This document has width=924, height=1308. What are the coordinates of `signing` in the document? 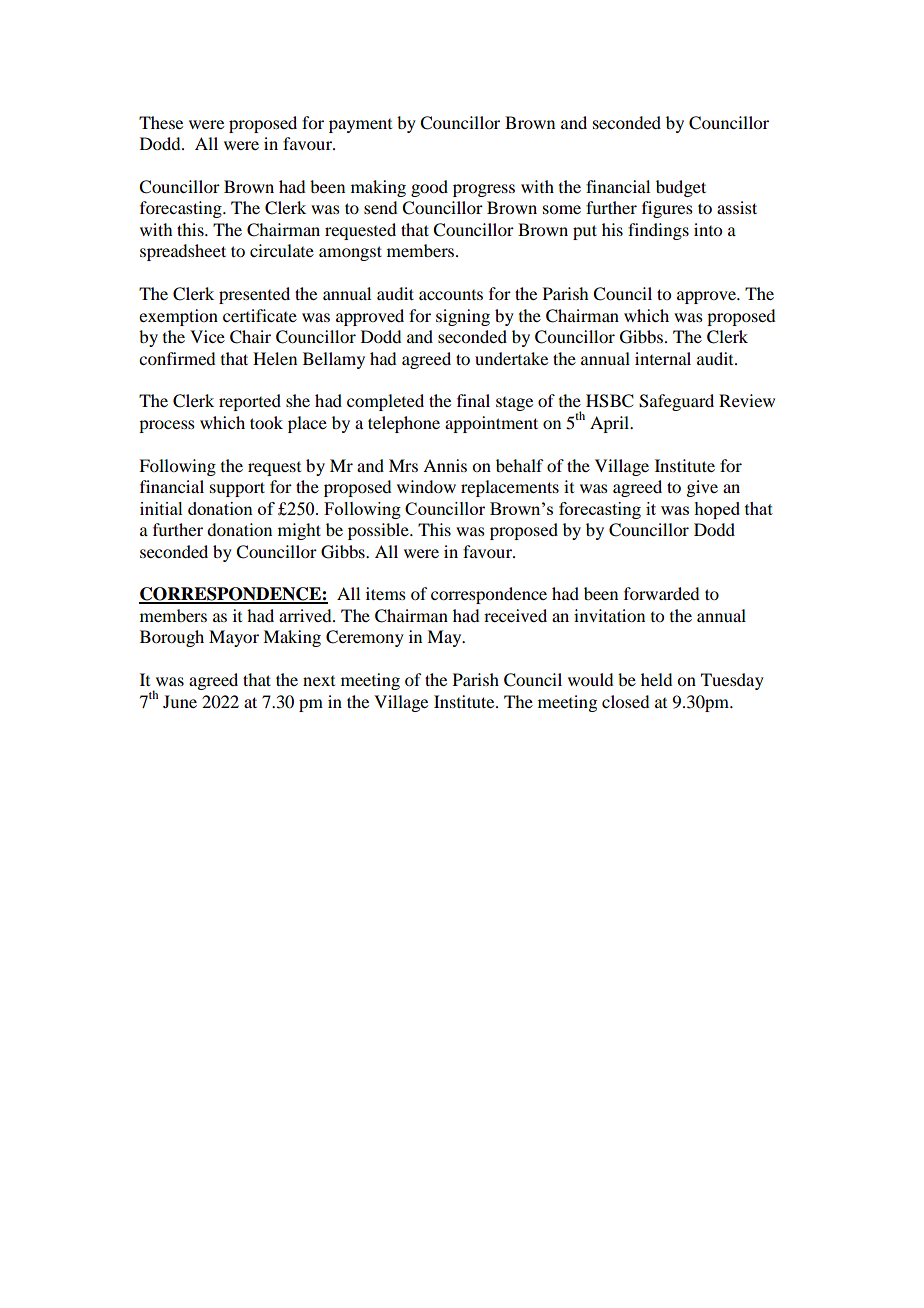 It's located at (463, 317).
